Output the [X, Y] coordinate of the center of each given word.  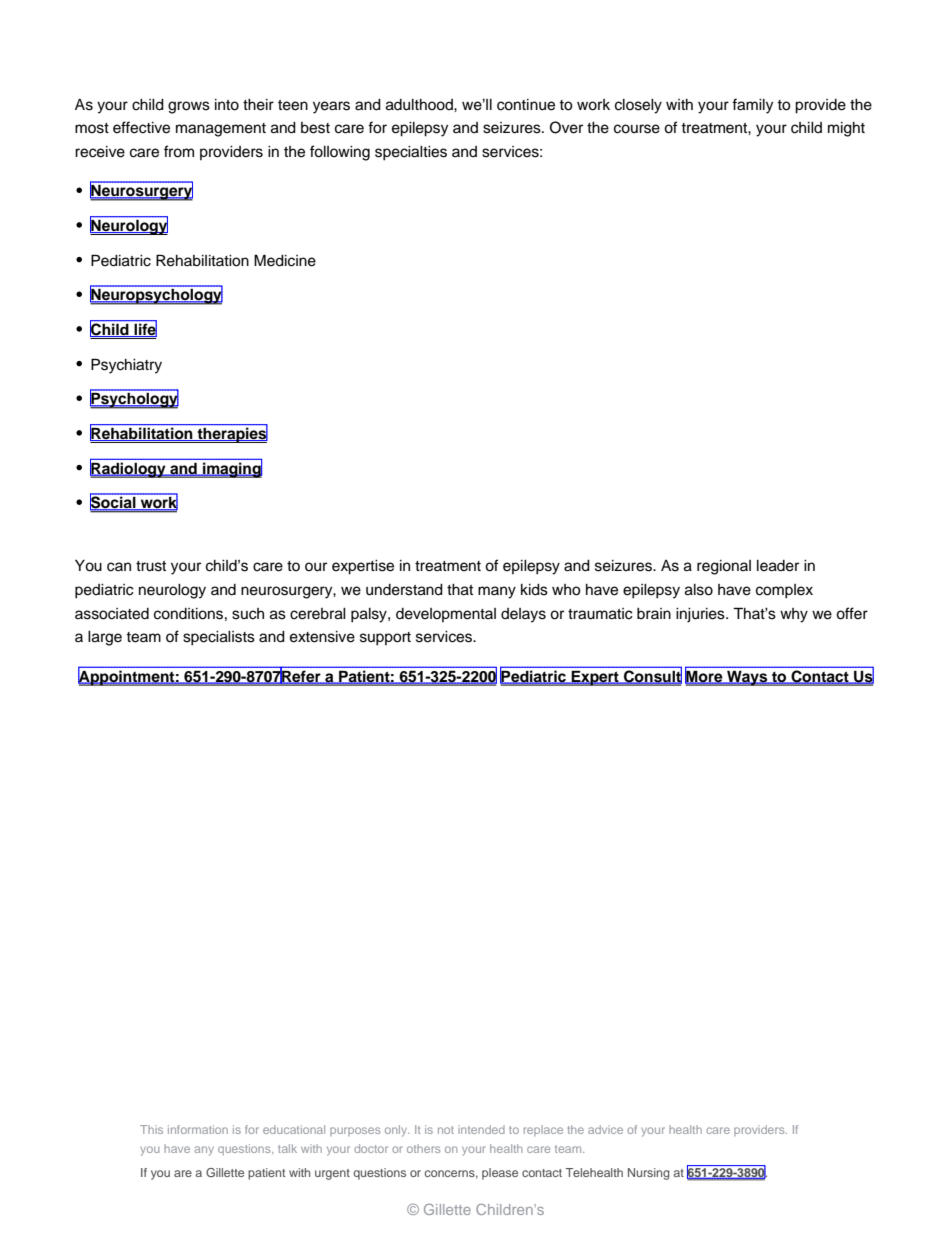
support [385, 639]
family [752, 106]
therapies [231, 434]
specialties [411, 153]
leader [778, 566]
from [179, 151]
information [198, 1129]
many [497, 592]
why [794, 615]
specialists [219, 638]
